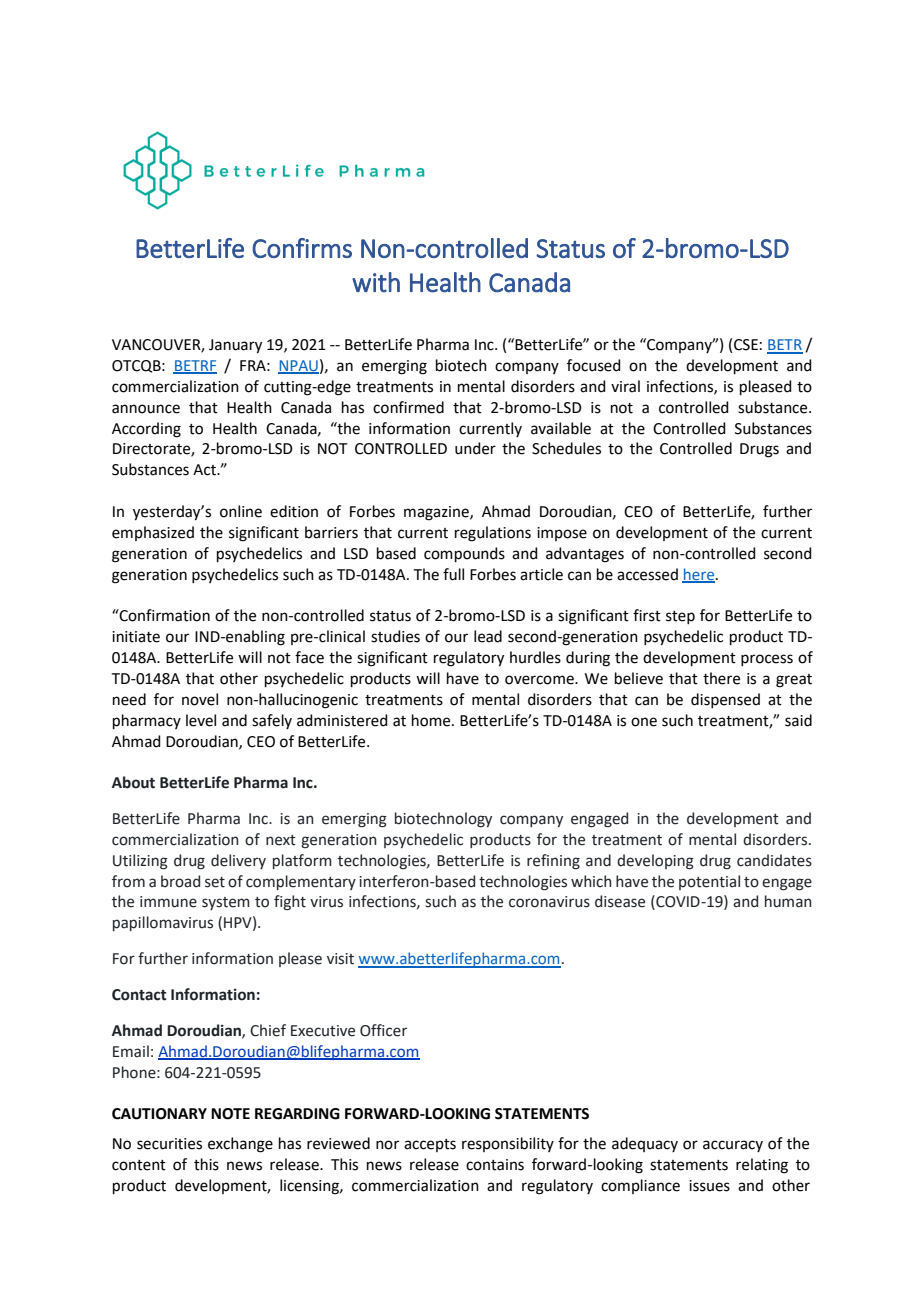  What do you see at coordinates (774, 860) in the document?
I see `candidates` at bounding box center [774, 860].
